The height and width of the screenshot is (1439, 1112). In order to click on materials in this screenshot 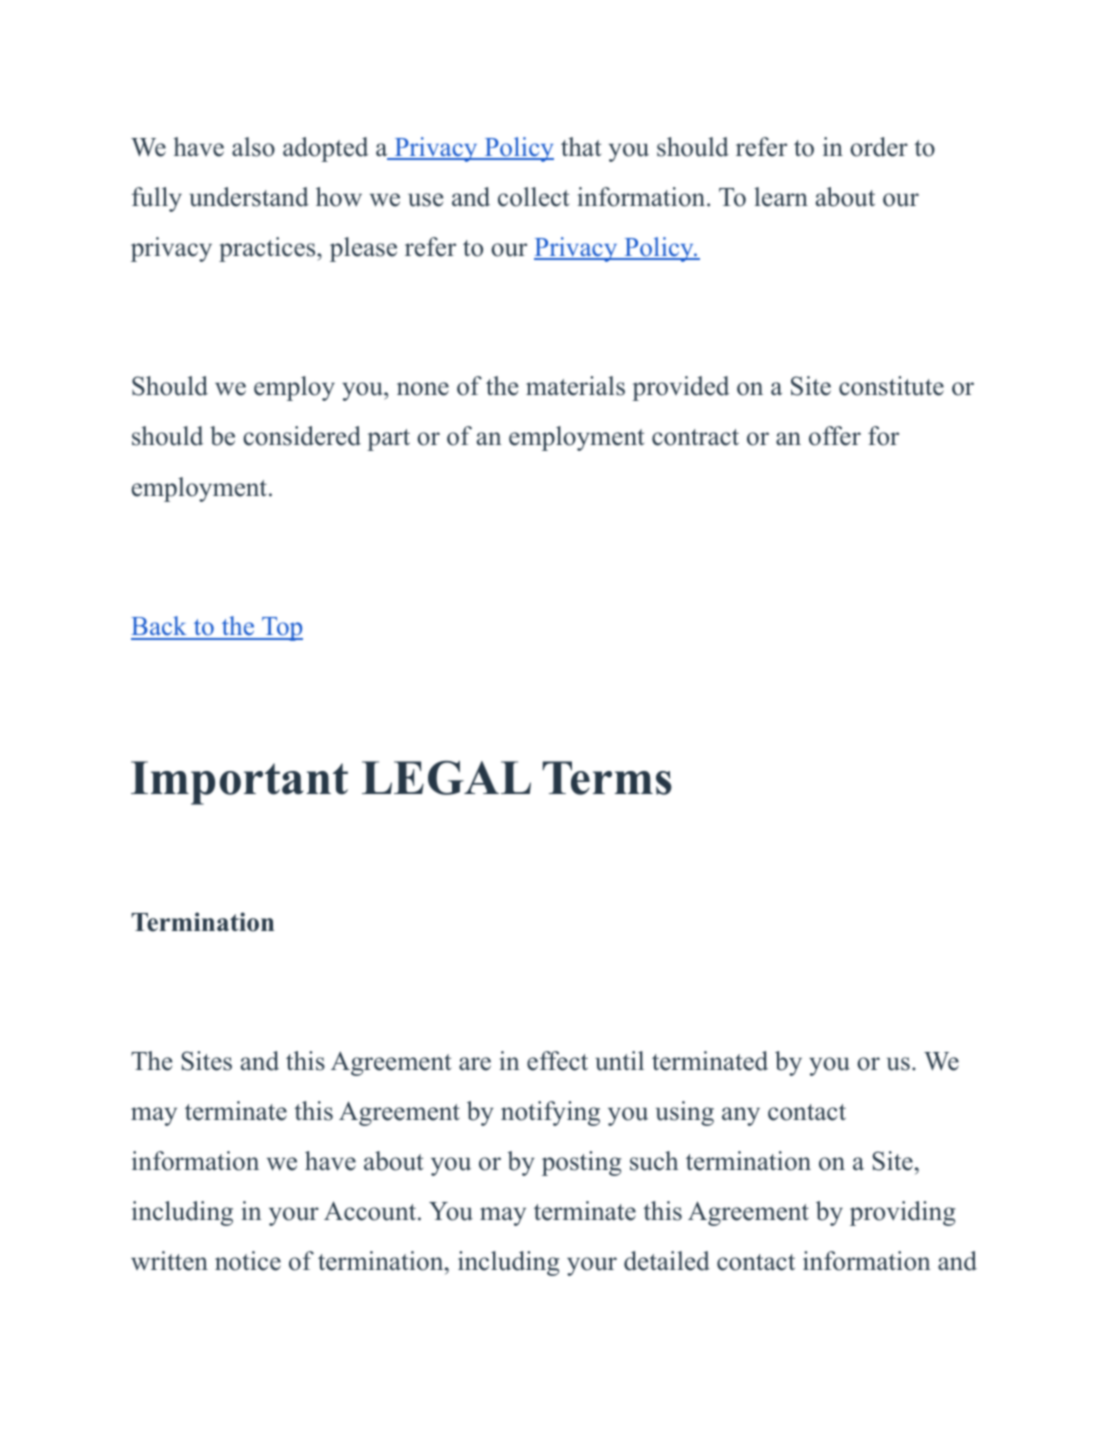, I will do `click(575, 386)`.
